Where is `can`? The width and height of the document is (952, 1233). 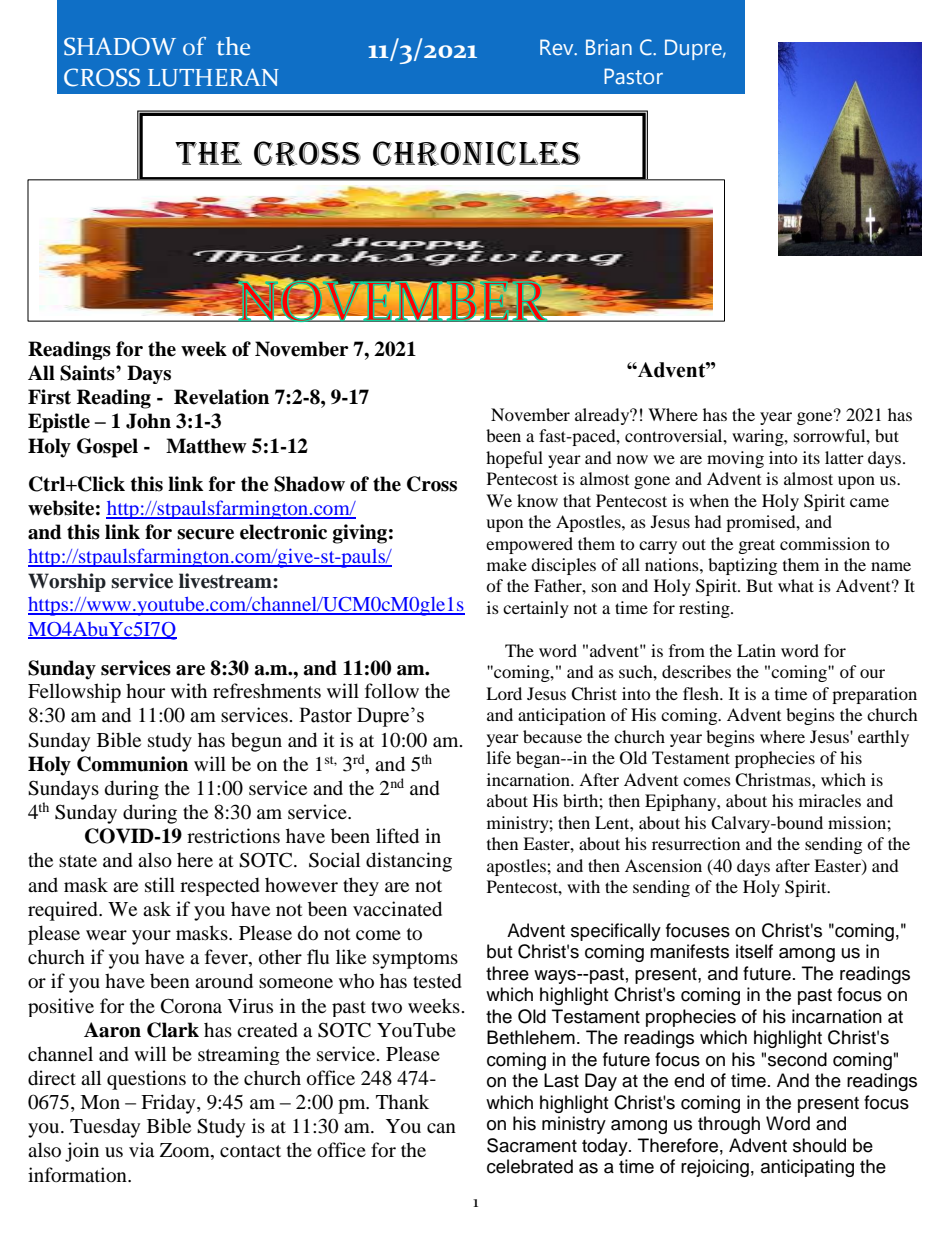
can is located at coordinates (441, 1128).
